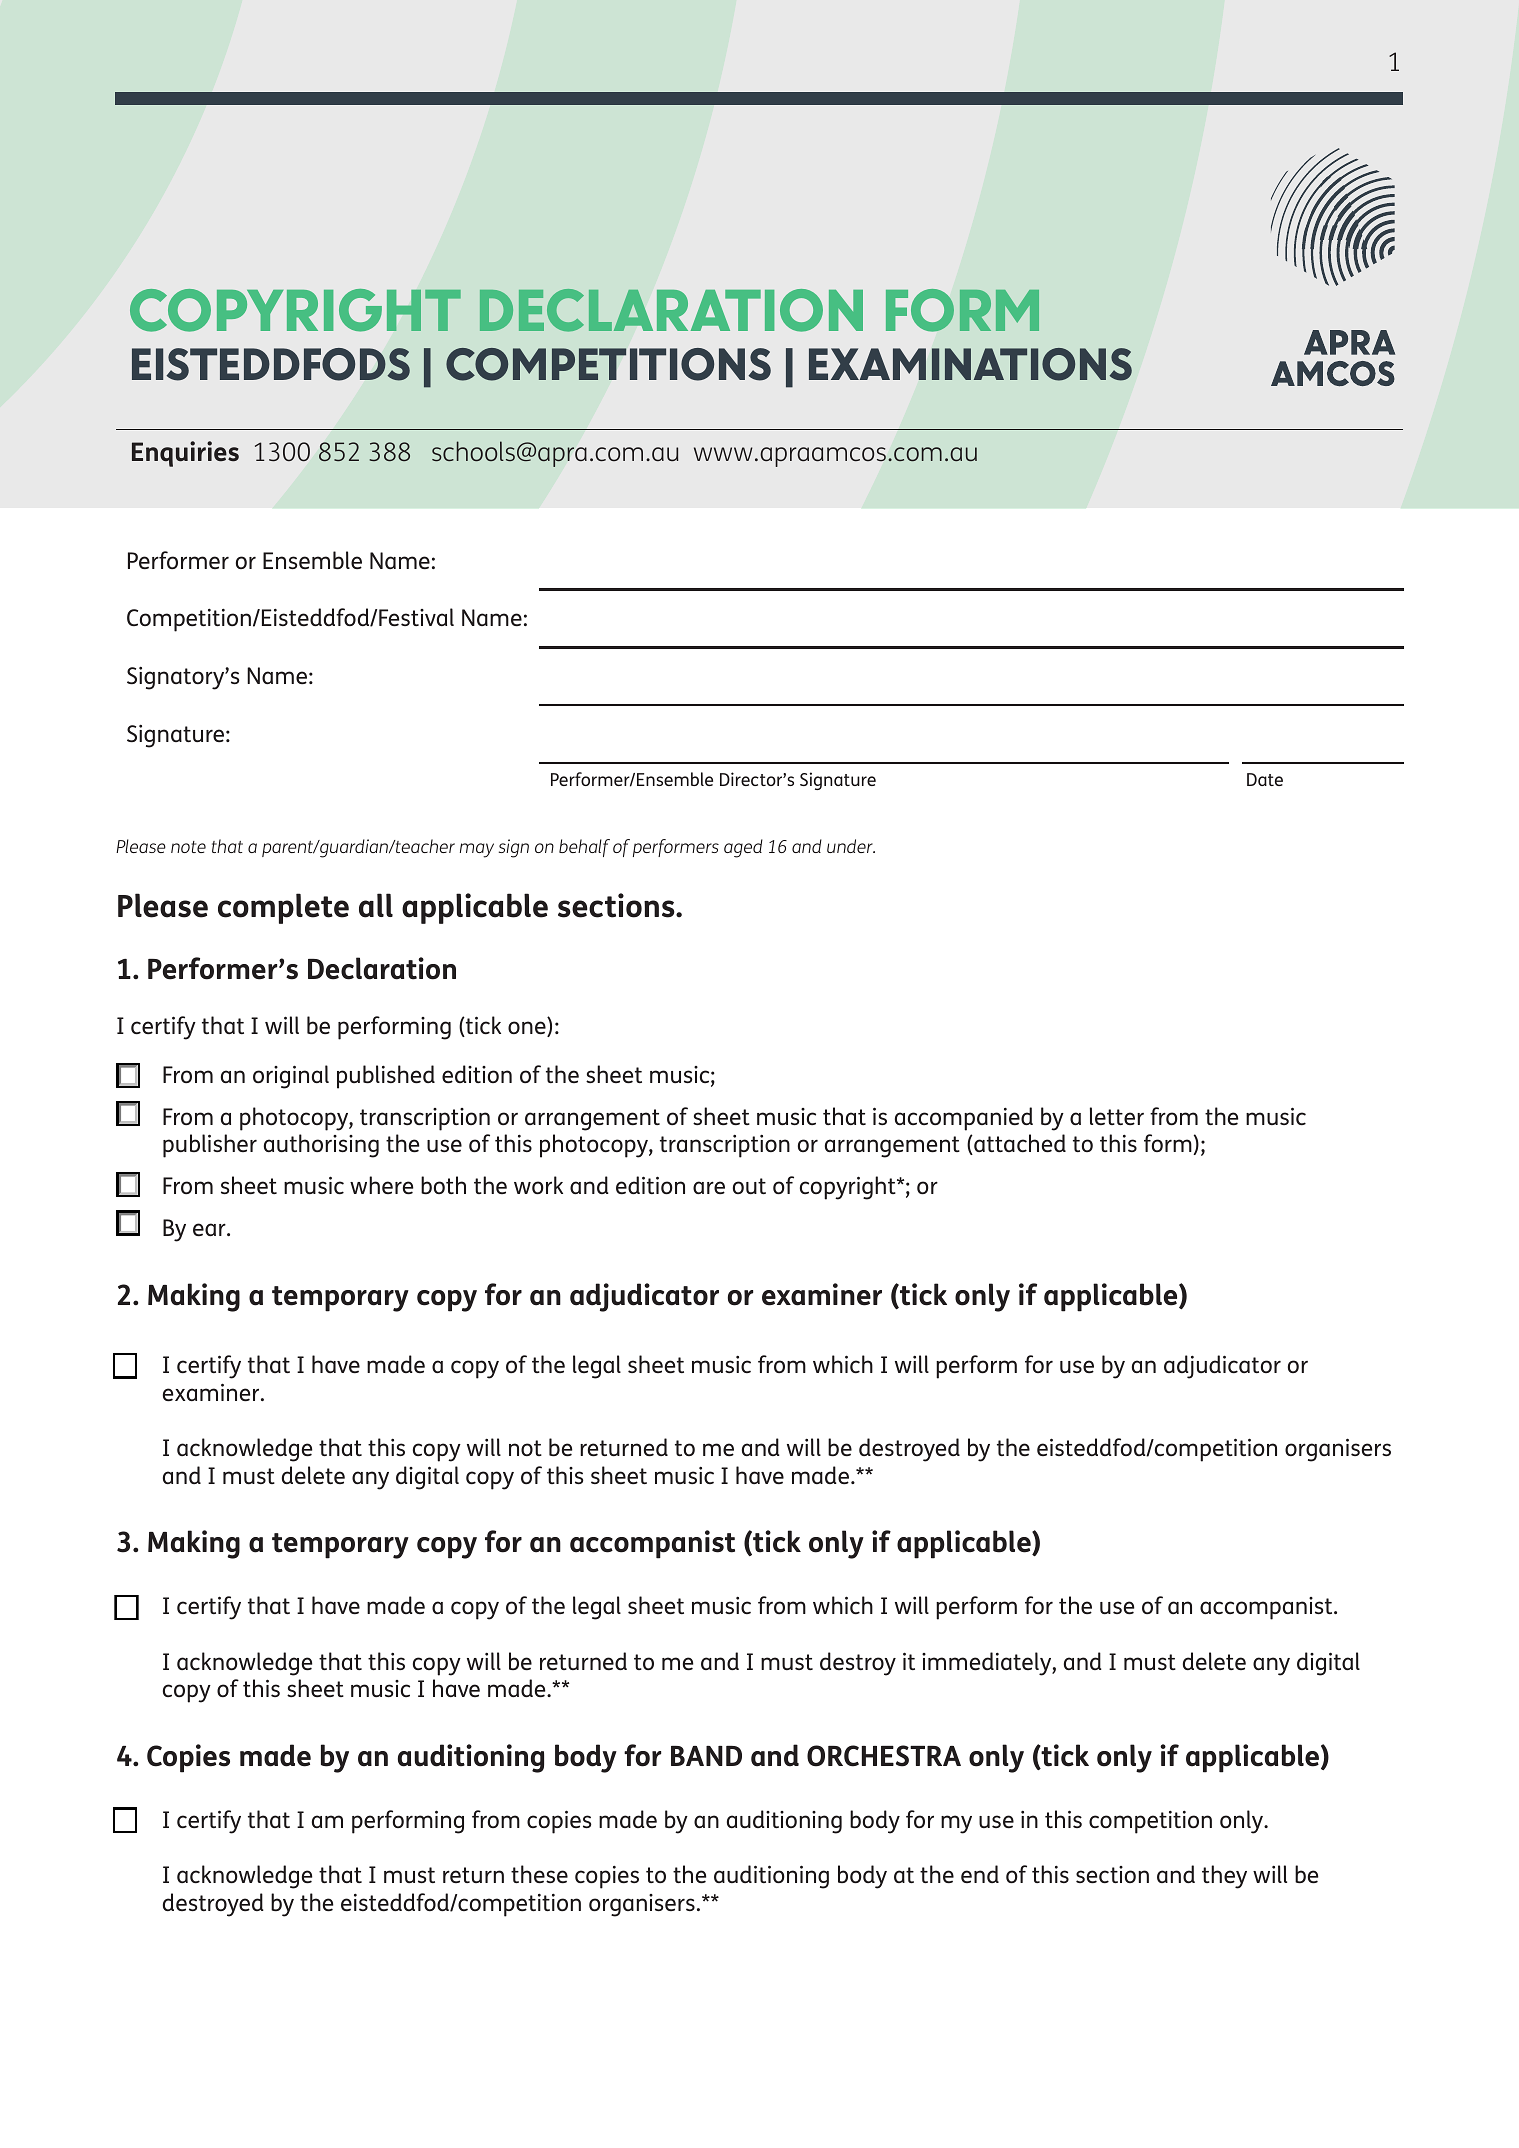 This page has height=2148, width=1519. I want to click on out, so click(749, 1186).
